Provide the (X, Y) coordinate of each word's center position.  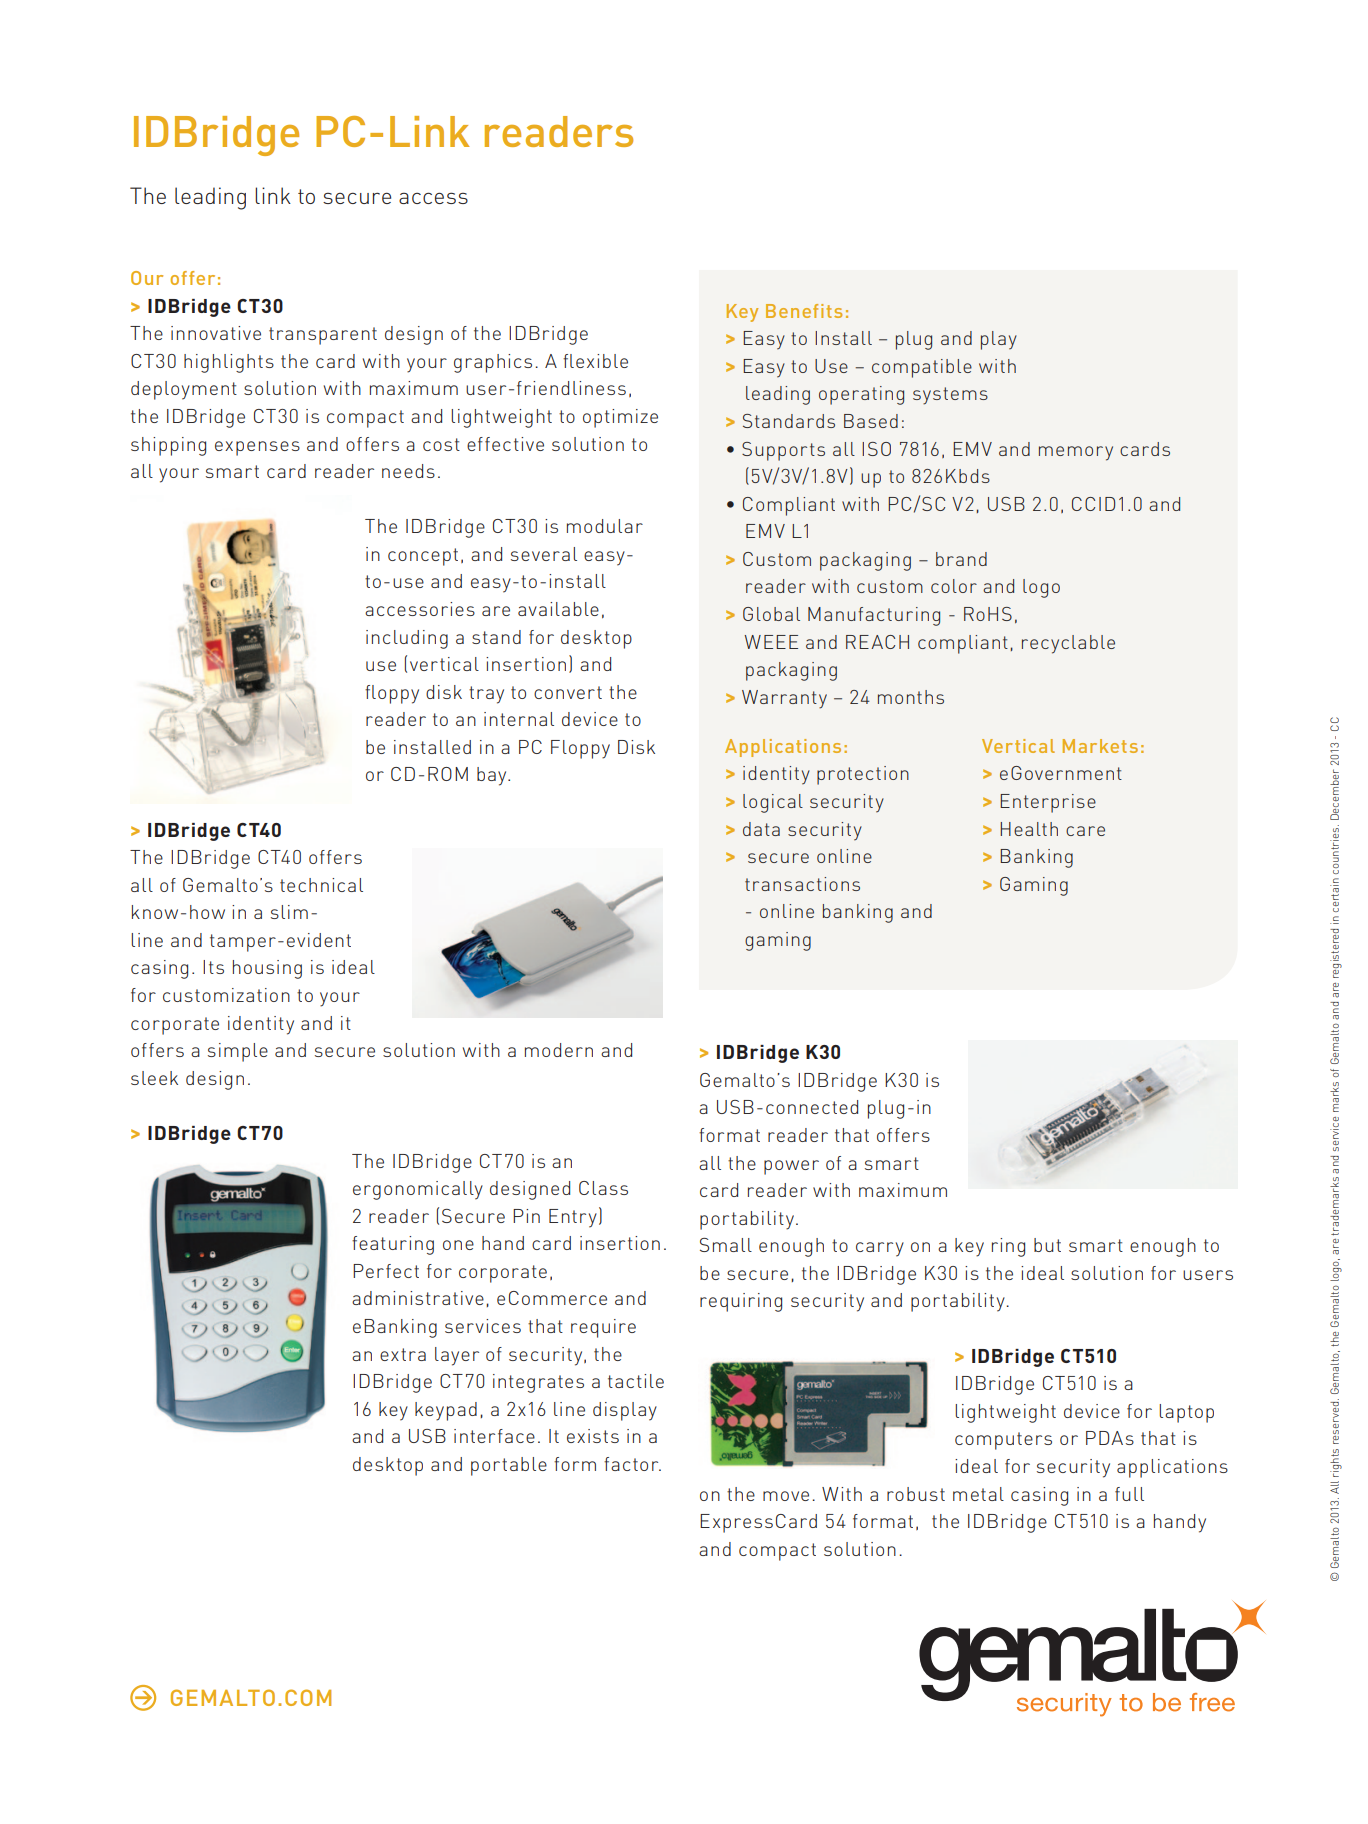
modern (559, 1050)
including (407, 639)
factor (632, 1464)
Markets (1100, 746)
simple (238, 1052)
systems (950, 396)
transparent (323, 336)
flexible (595, 361)
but (1047, 1245)
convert (568, 692)
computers (1003, 1441)
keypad (446, 1411)
